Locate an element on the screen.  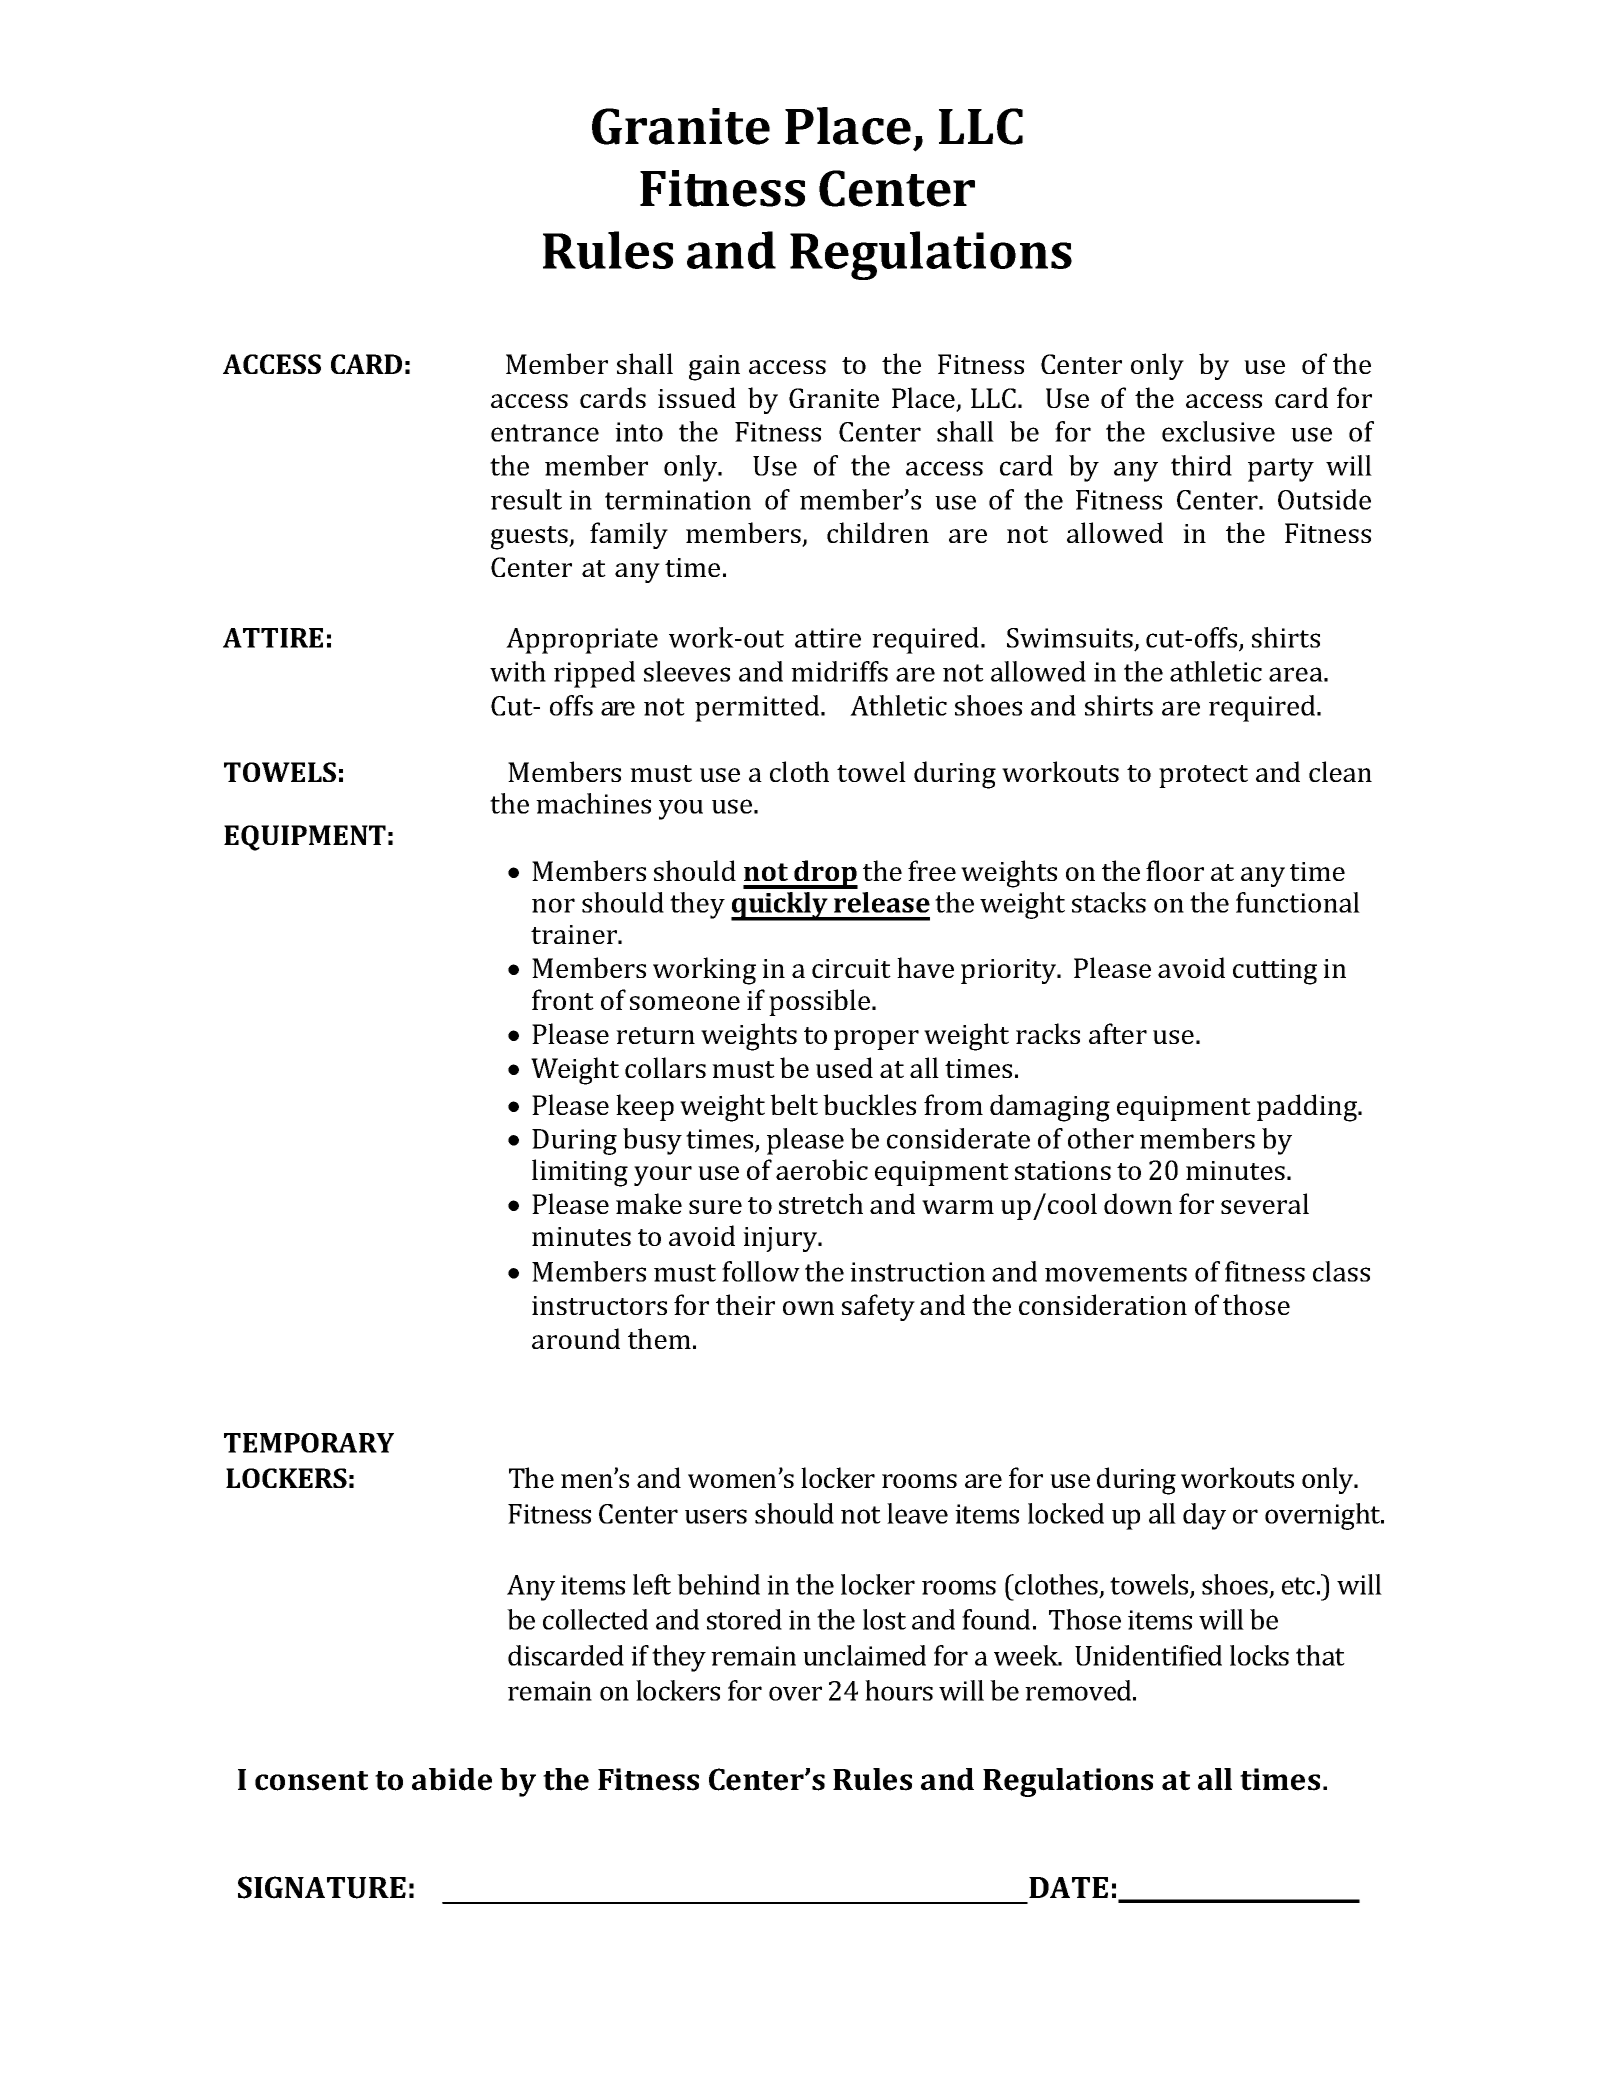
day is located at coordinates (1204, 1516).
